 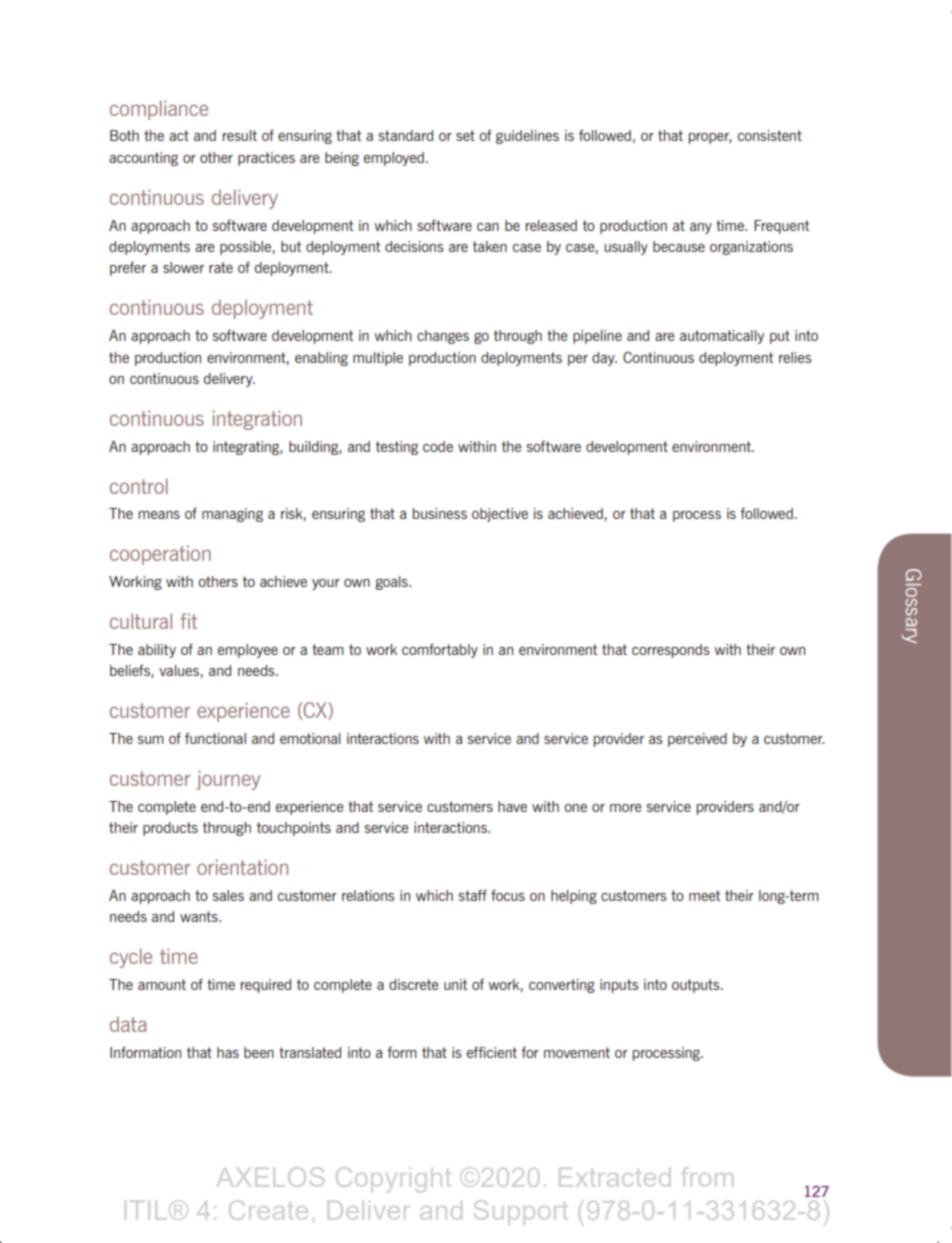 What do you see at coordinates (465, 135) in the document?
I see `set` at bounding box center [465, 135].
